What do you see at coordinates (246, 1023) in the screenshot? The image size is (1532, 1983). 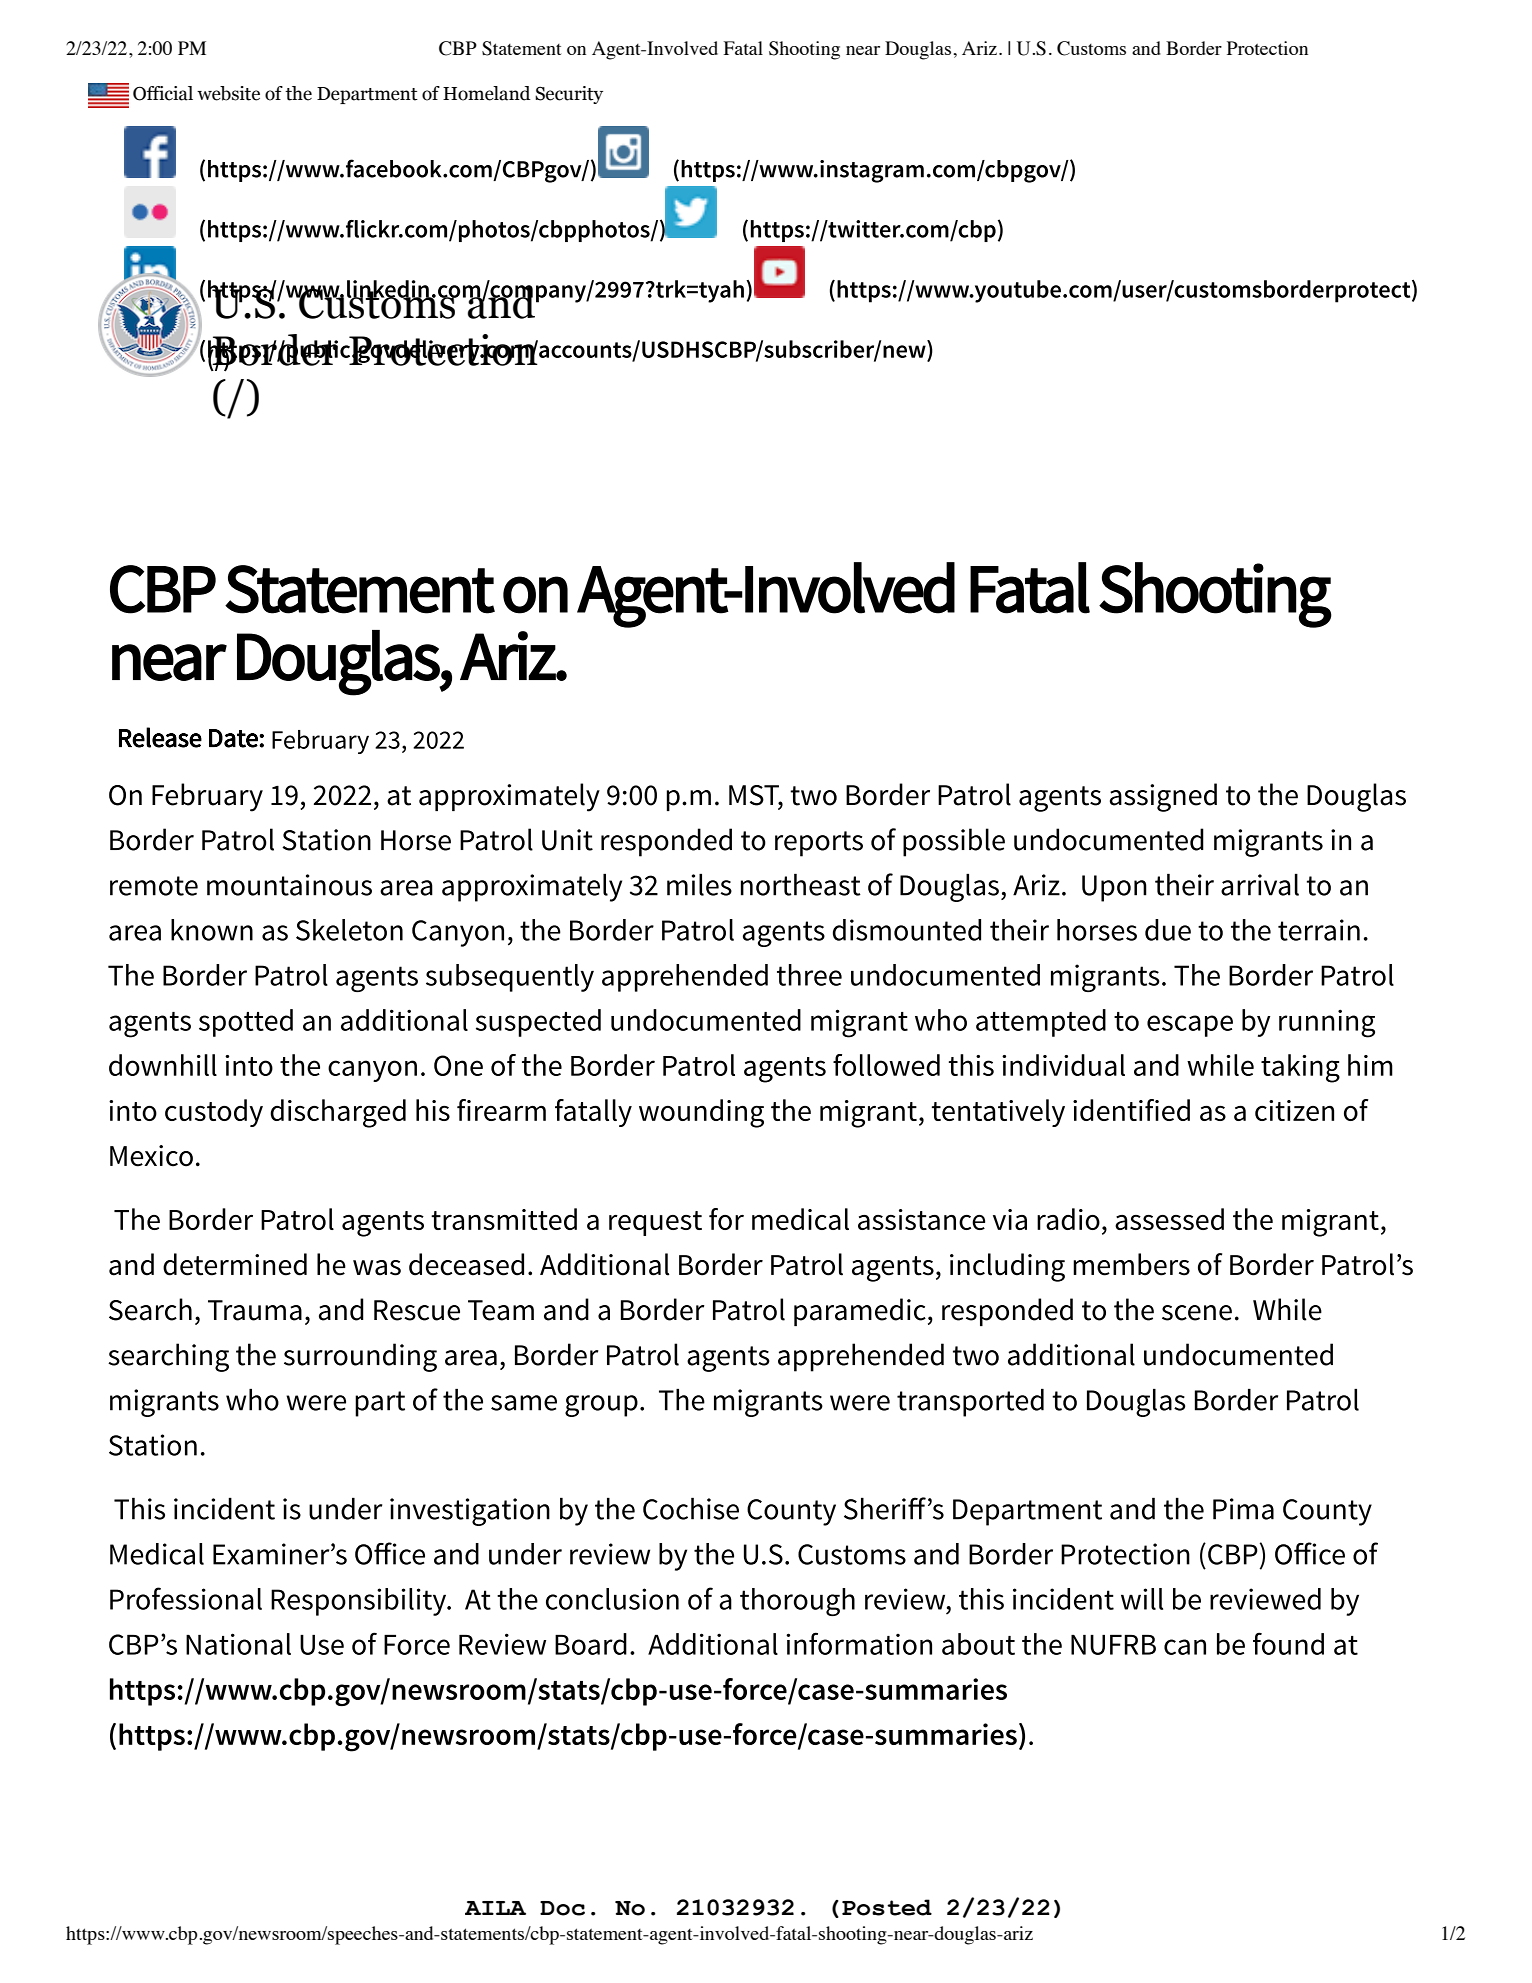 I see `spotted` at bounding box center [246, 1023].
